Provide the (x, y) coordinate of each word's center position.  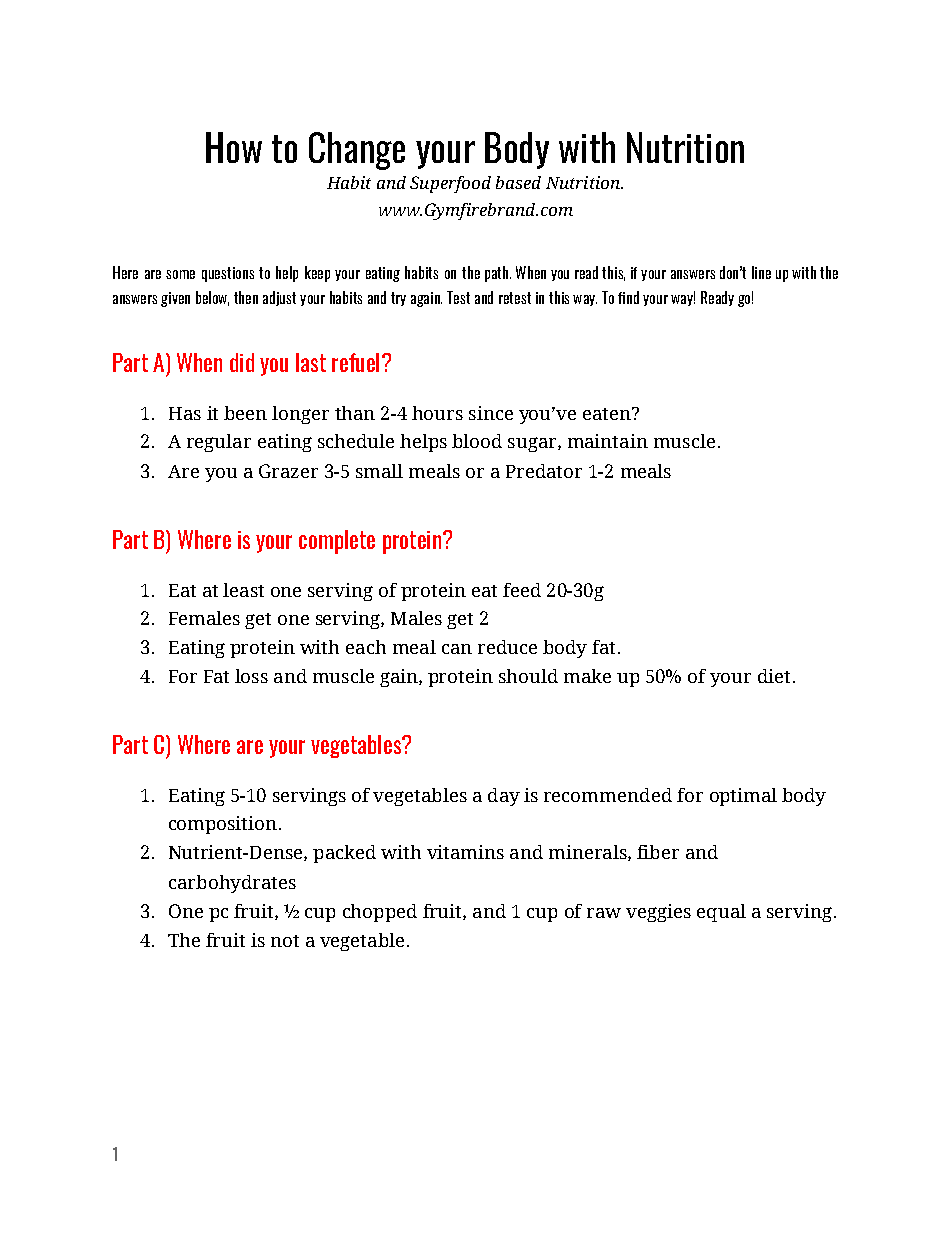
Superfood (450, 184)
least (243, 590)
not (285, 941)
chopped (380, 913)
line (761, 272)
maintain (608, 441)
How (234, 147)
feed (522, 590)
